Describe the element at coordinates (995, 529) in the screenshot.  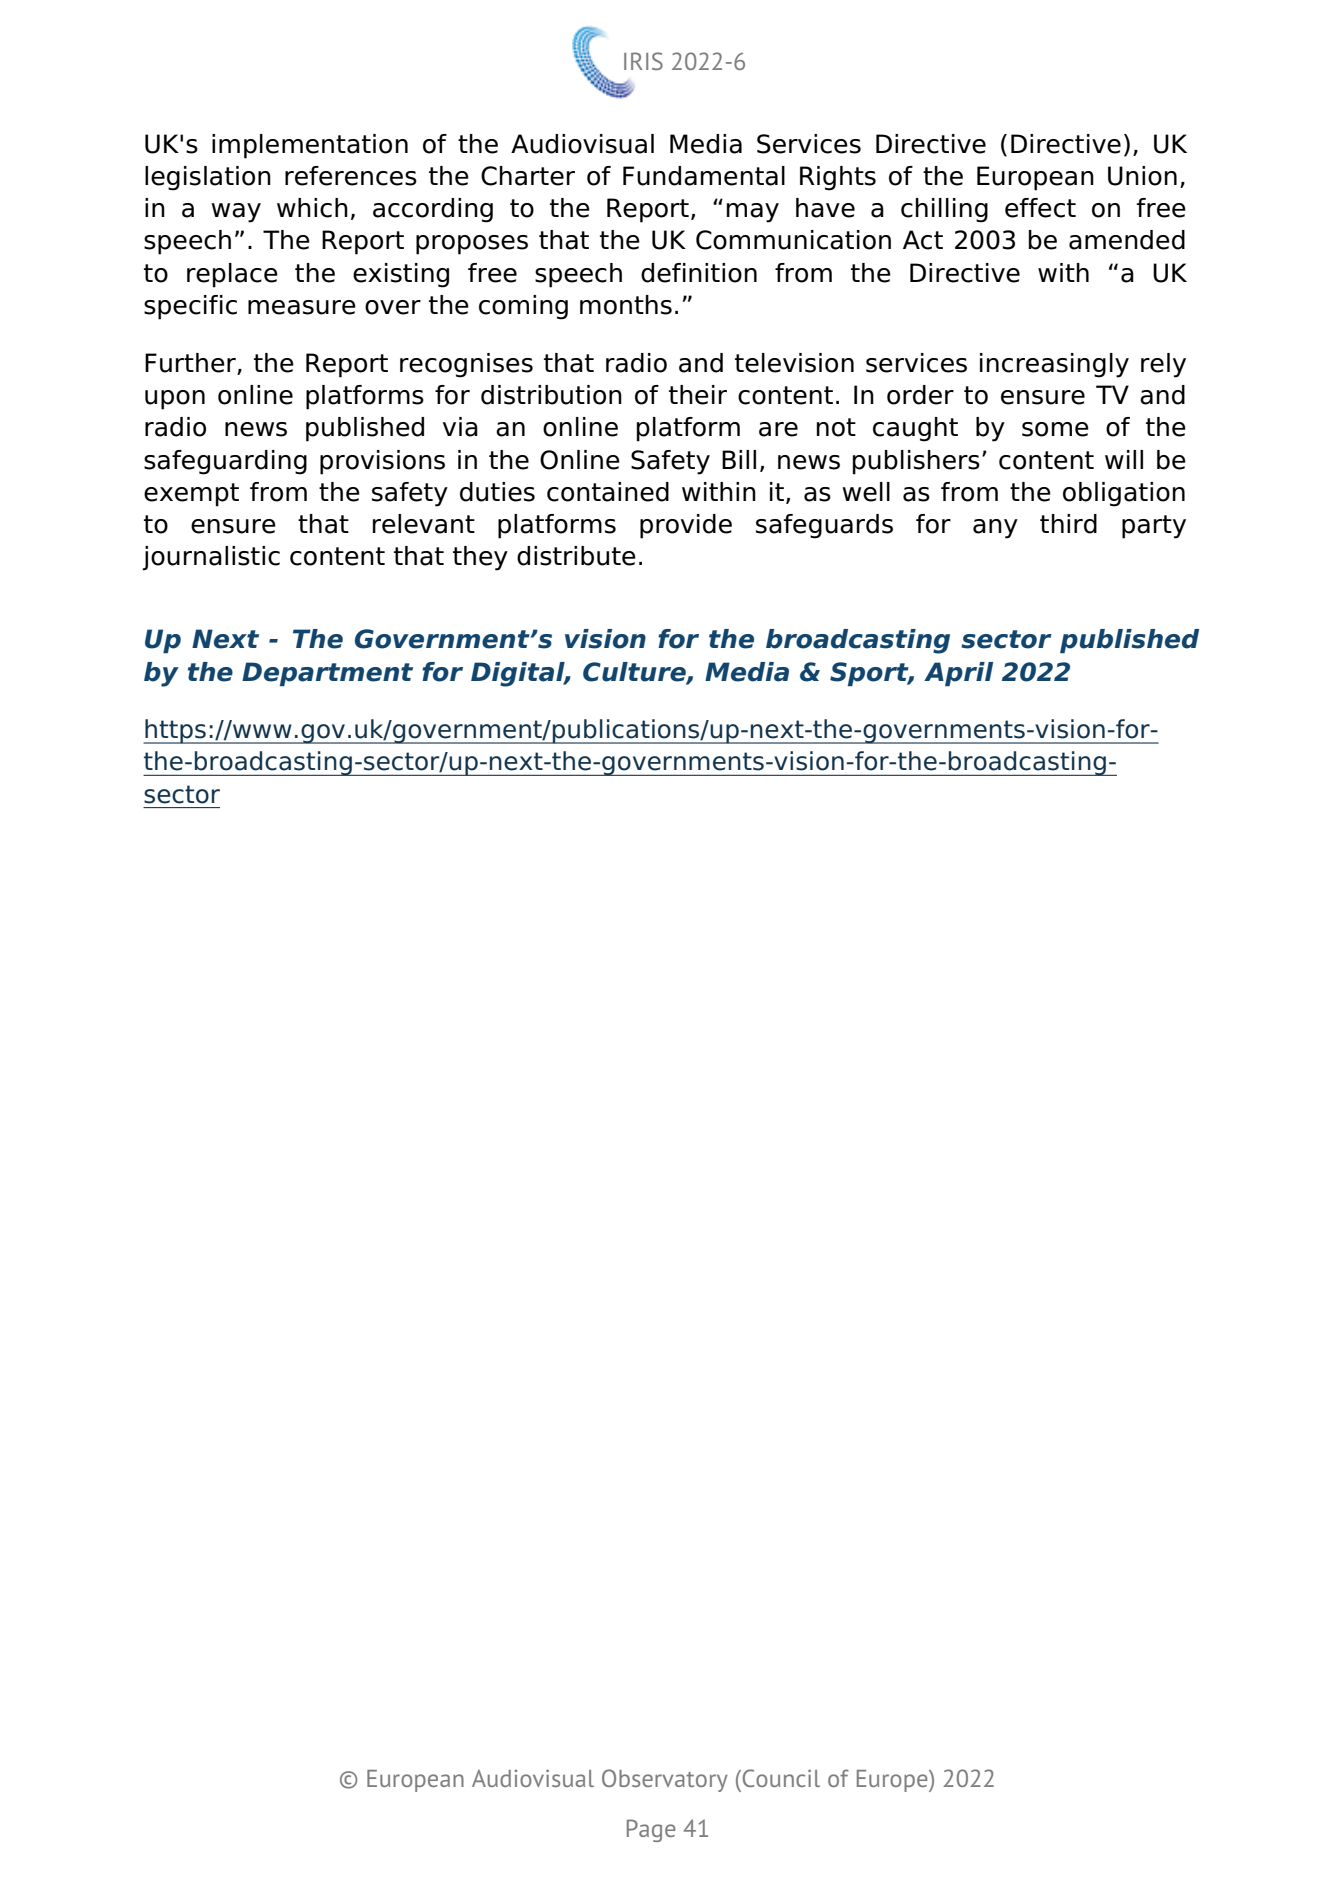
I see `any` at that location.
